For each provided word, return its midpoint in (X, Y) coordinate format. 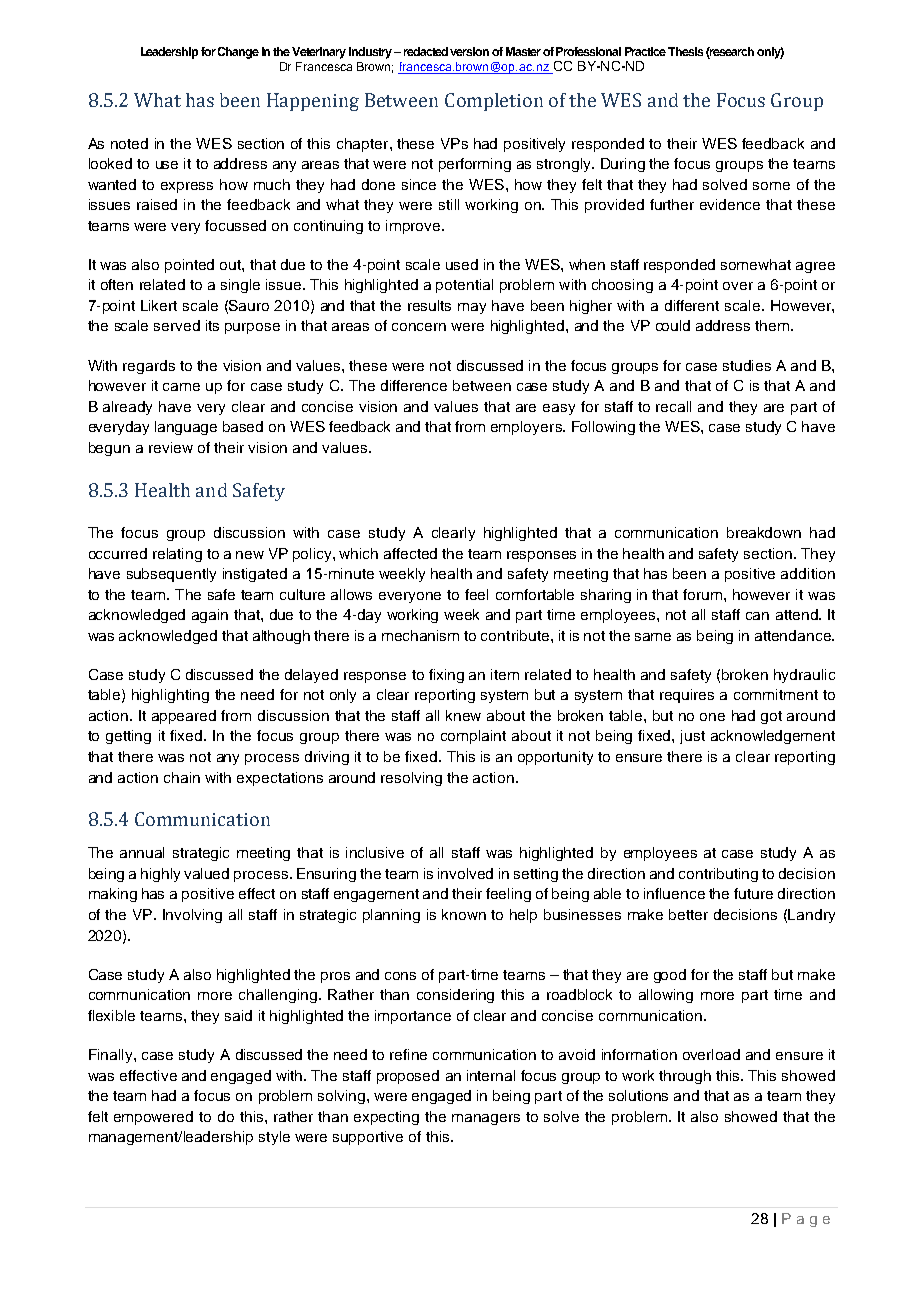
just (692, 737)
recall (673, 406)
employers (527, 428)
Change (238, 53)
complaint (473, 737)
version (469, 51)
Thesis (685, 51)
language (186, 428)
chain (182, 777)
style (274, 1138)
